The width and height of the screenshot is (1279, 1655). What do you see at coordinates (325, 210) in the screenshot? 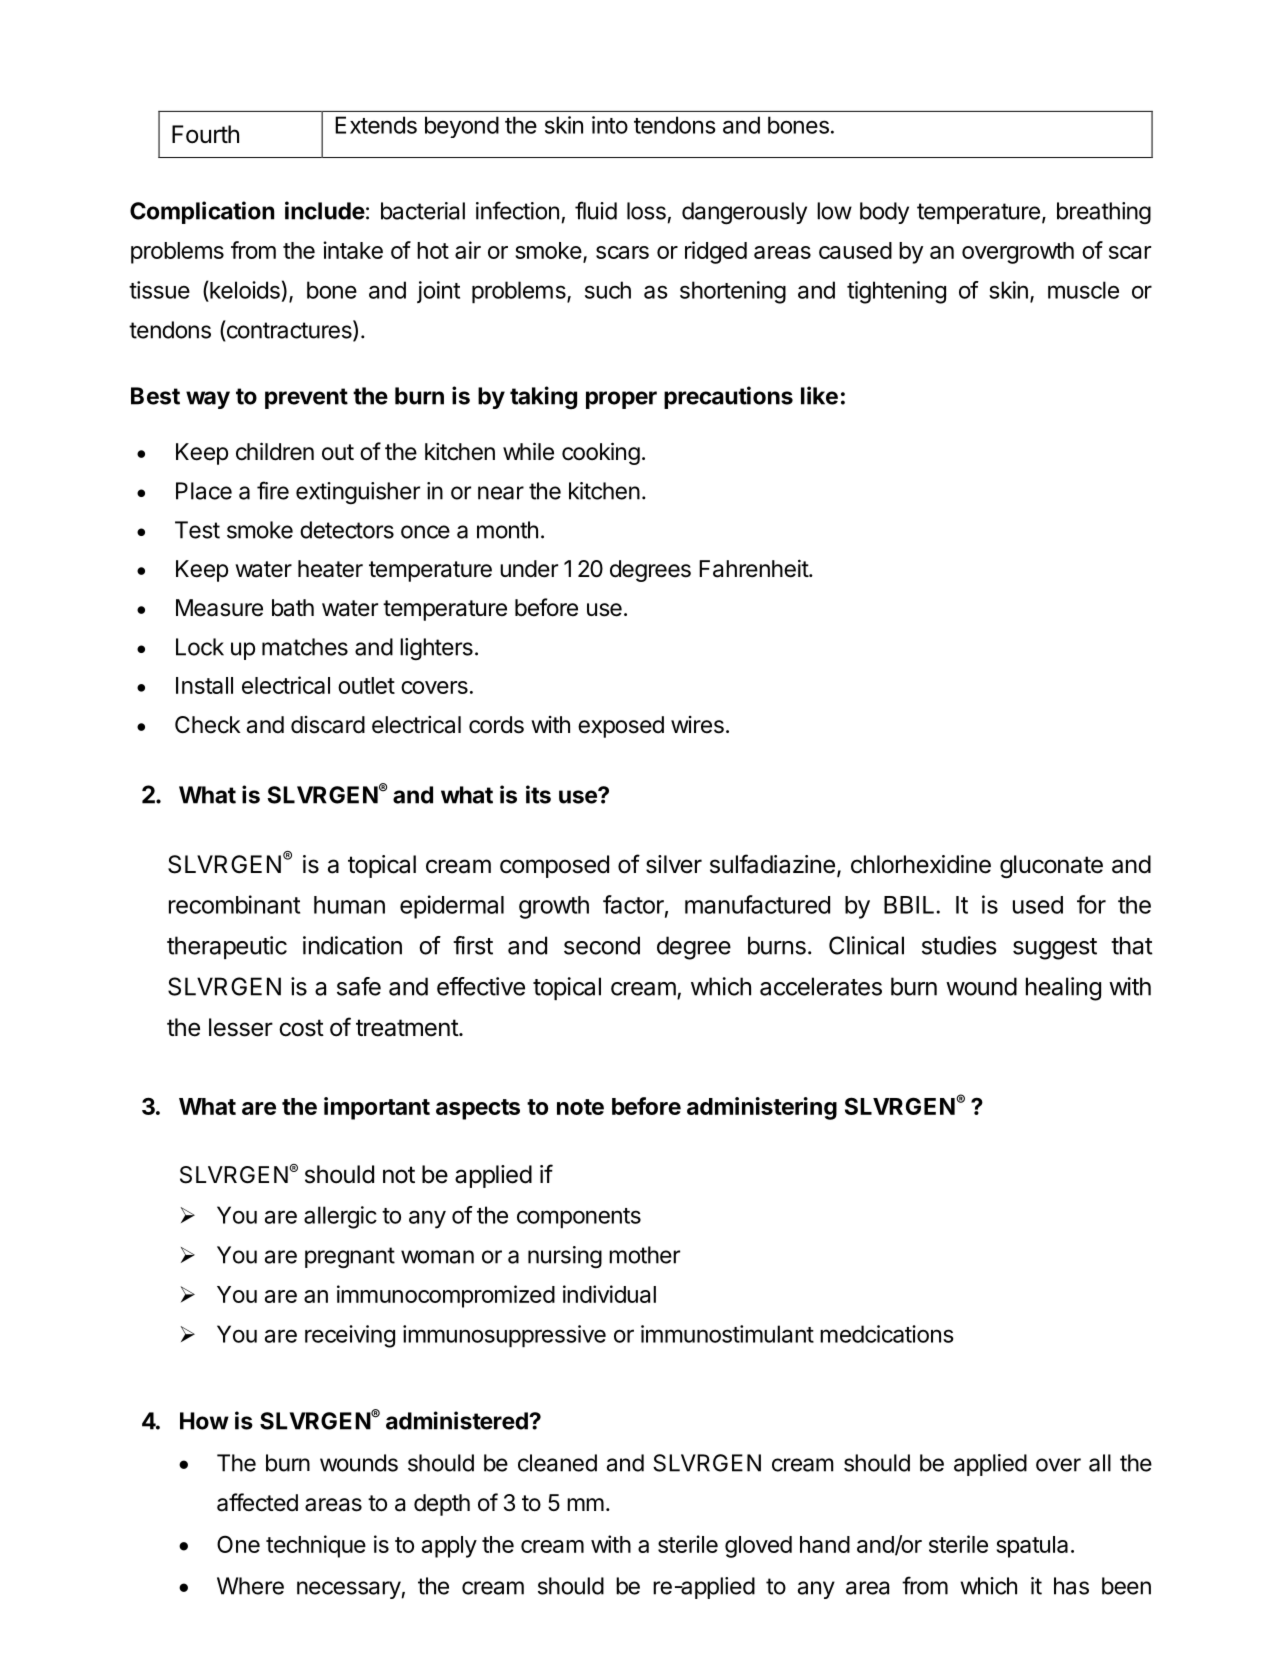
I see `include` at bounding box center [325, 210].
